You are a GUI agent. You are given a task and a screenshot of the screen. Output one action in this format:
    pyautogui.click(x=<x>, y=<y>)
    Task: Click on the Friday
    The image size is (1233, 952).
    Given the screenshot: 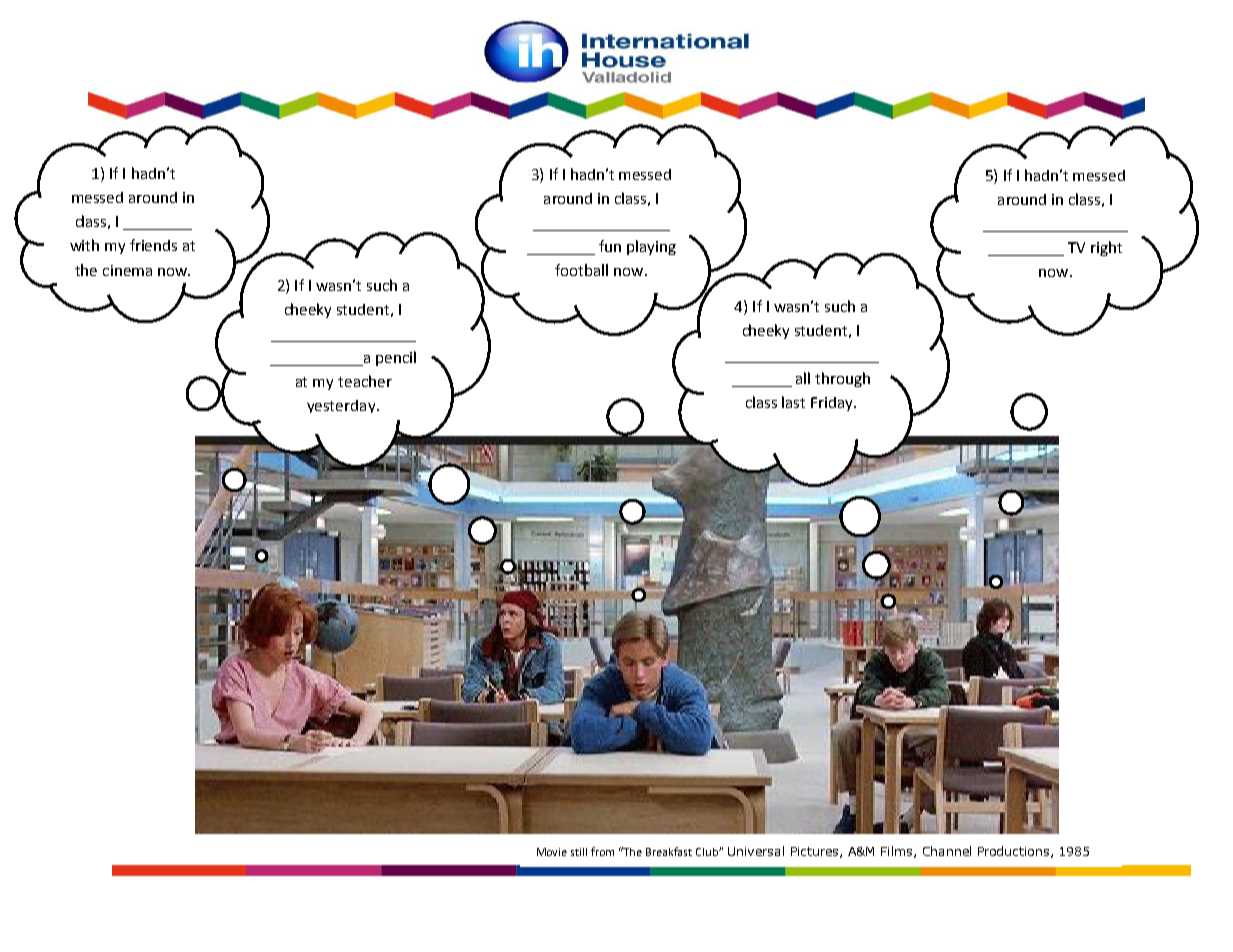 What is the action you would take?
    pyautogui.click(x=833, y=404)
